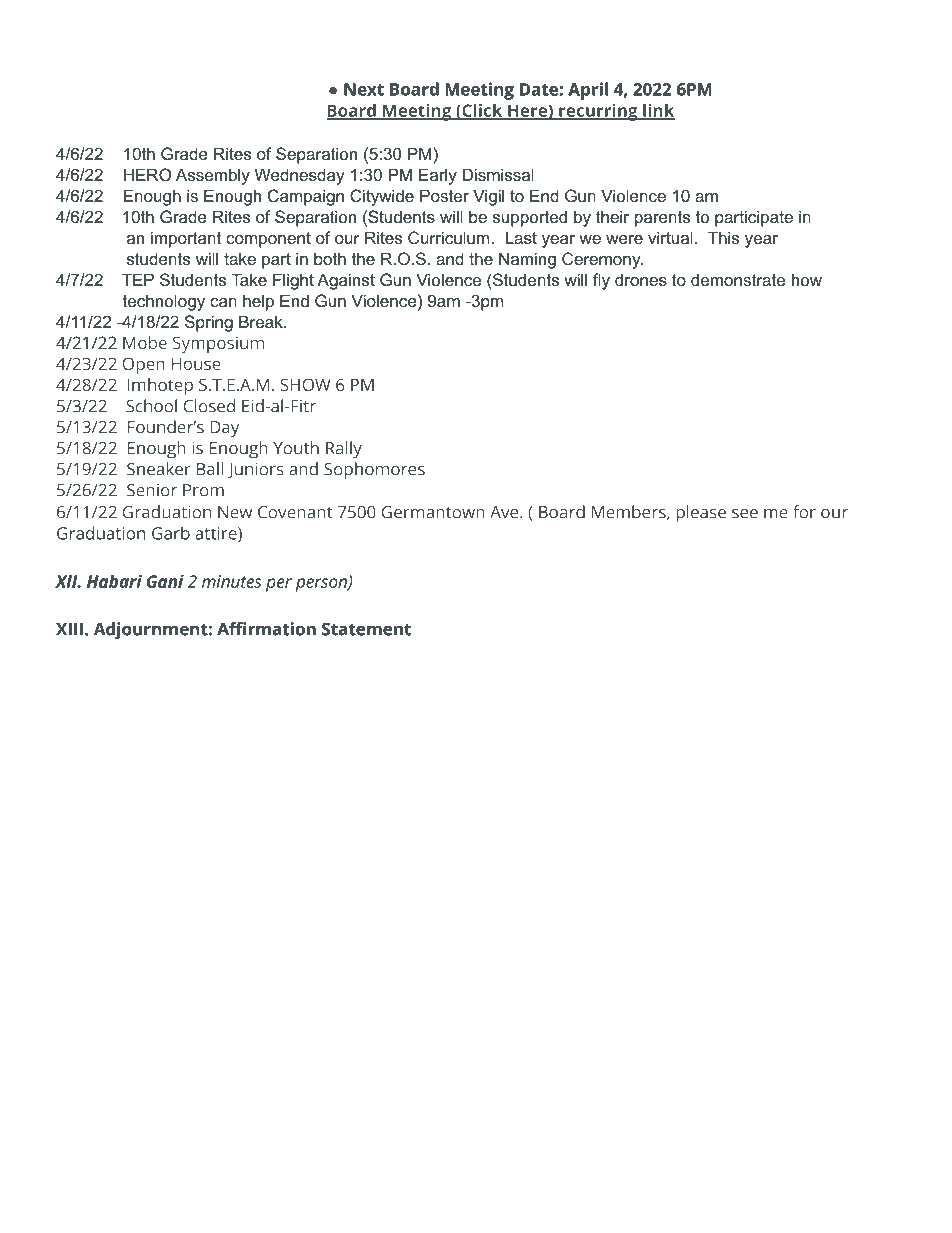  What do you see at coordinates (658, 111) in the screenshot?
I see `link` at bounding box center [658, 111].
